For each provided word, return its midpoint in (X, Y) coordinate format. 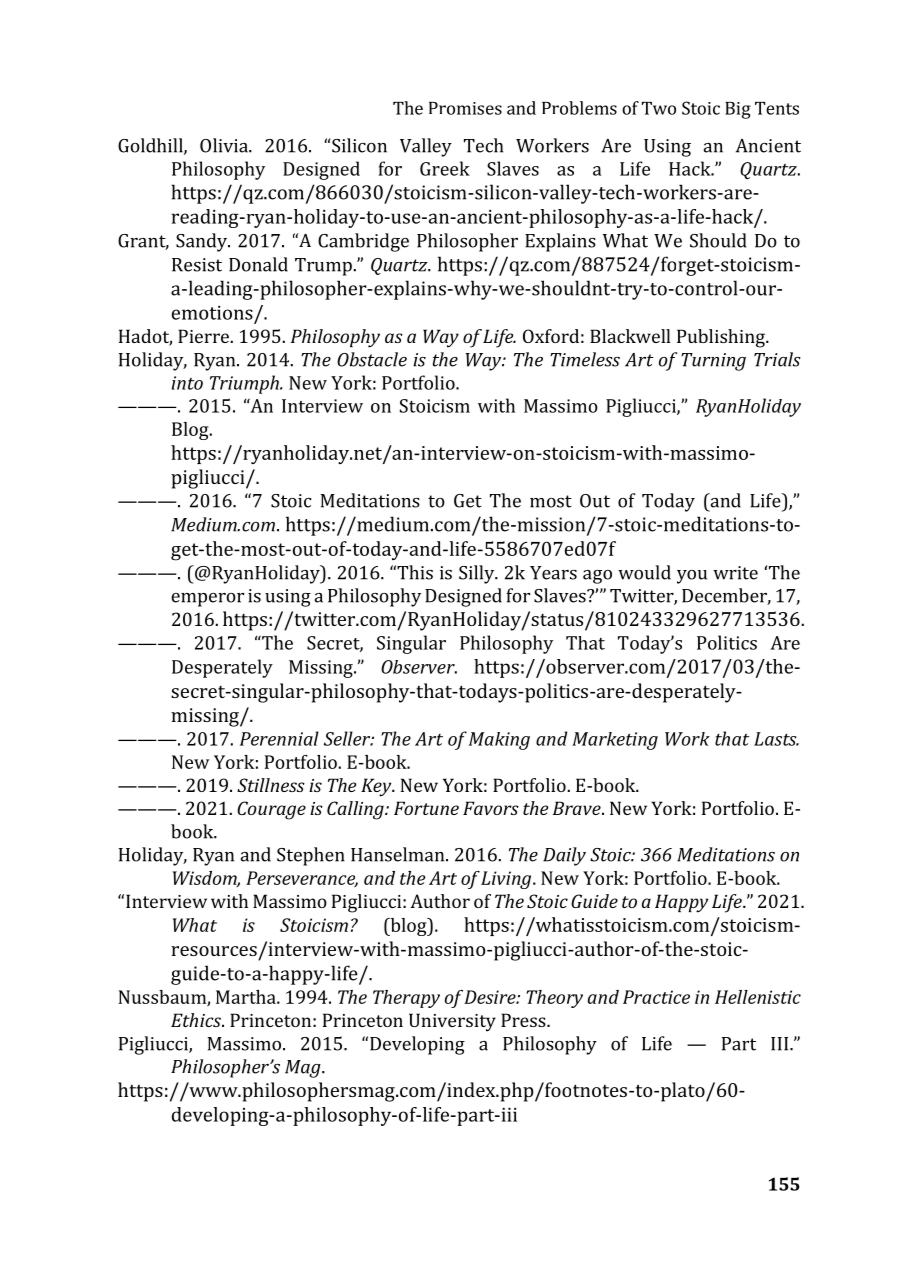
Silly (478, 574)
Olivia (225, 145)
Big (738, 110)
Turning (713, 362)
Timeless (585, 359)
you (692, 577)
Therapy (406, 999)
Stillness (271, 785)
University (452, 1022)
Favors (491, 808)
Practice (656, 997)
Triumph (245, 384)
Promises (465, 108)
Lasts (776, 739)
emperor (207, 600)
